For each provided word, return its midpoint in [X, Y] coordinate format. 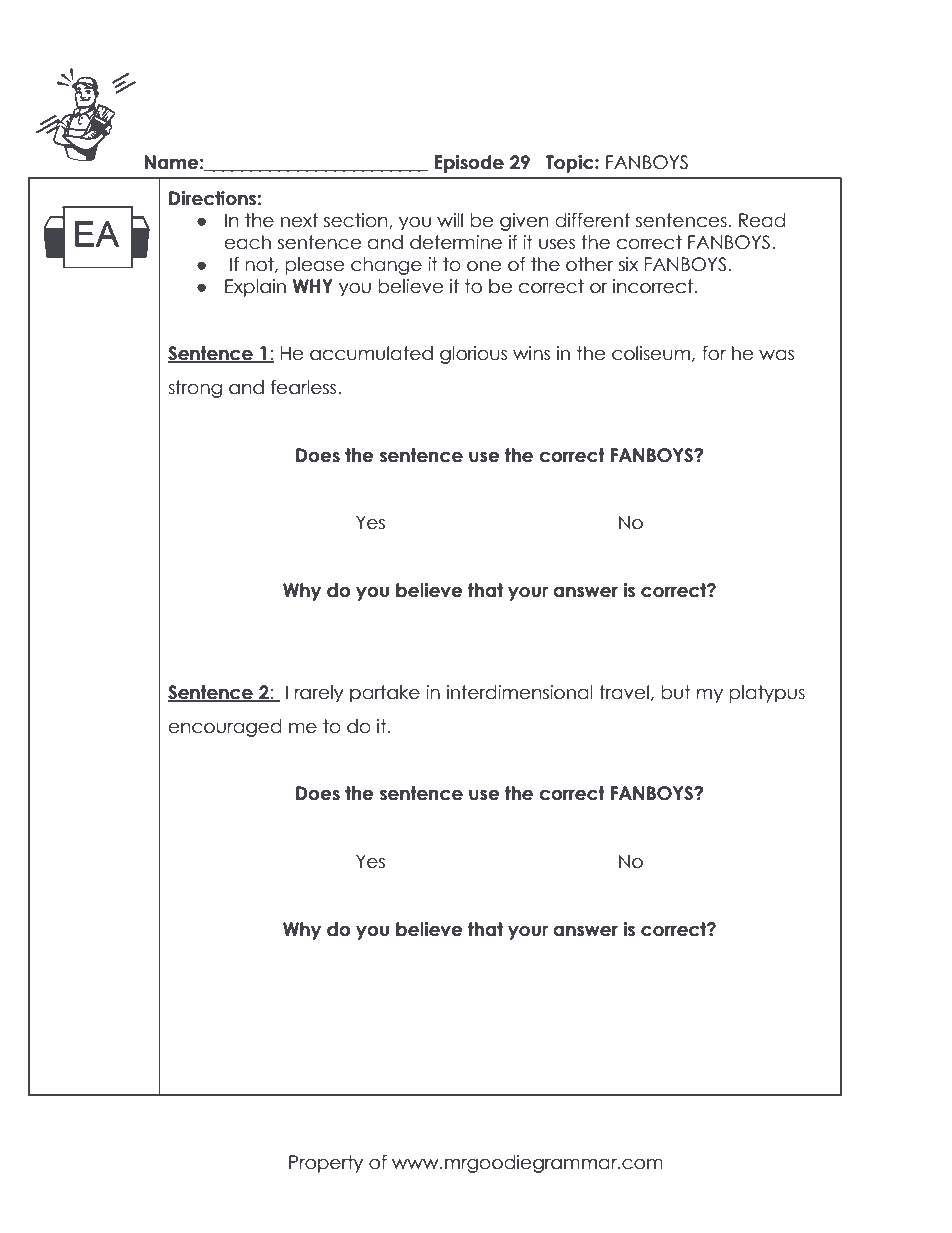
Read [762, 220]
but [676, 692]
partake [385, 694]
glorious [473, 355]
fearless [305, 387]
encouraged [225, 728]
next [299, 220]
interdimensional [520, 692]
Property [326, 1164]
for [714, 353]
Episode [469, 164]
